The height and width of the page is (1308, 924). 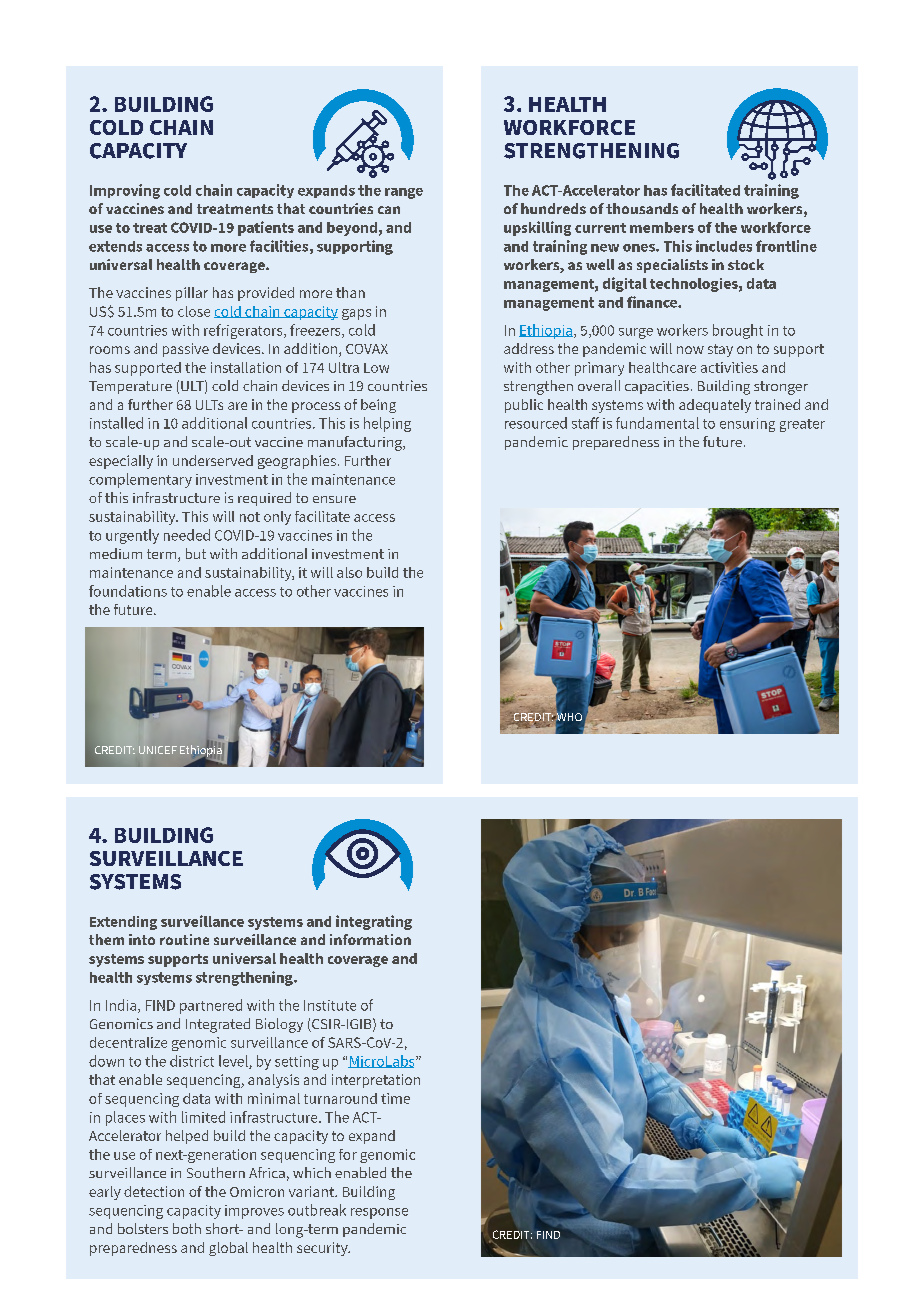 I want to click on routine, so click(x=184, y=939).
